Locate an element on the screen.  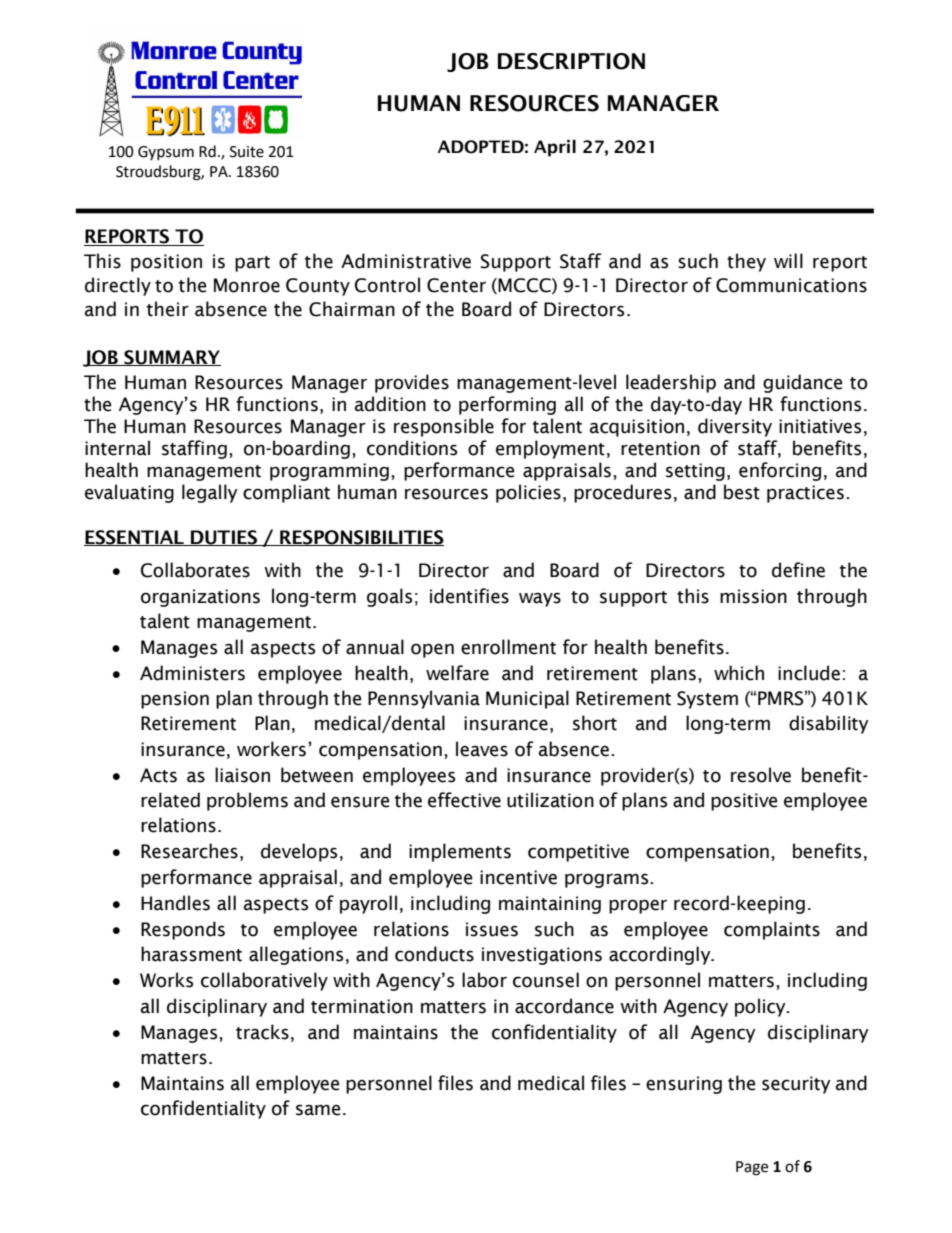
April is located at coordinates (555, 148).
